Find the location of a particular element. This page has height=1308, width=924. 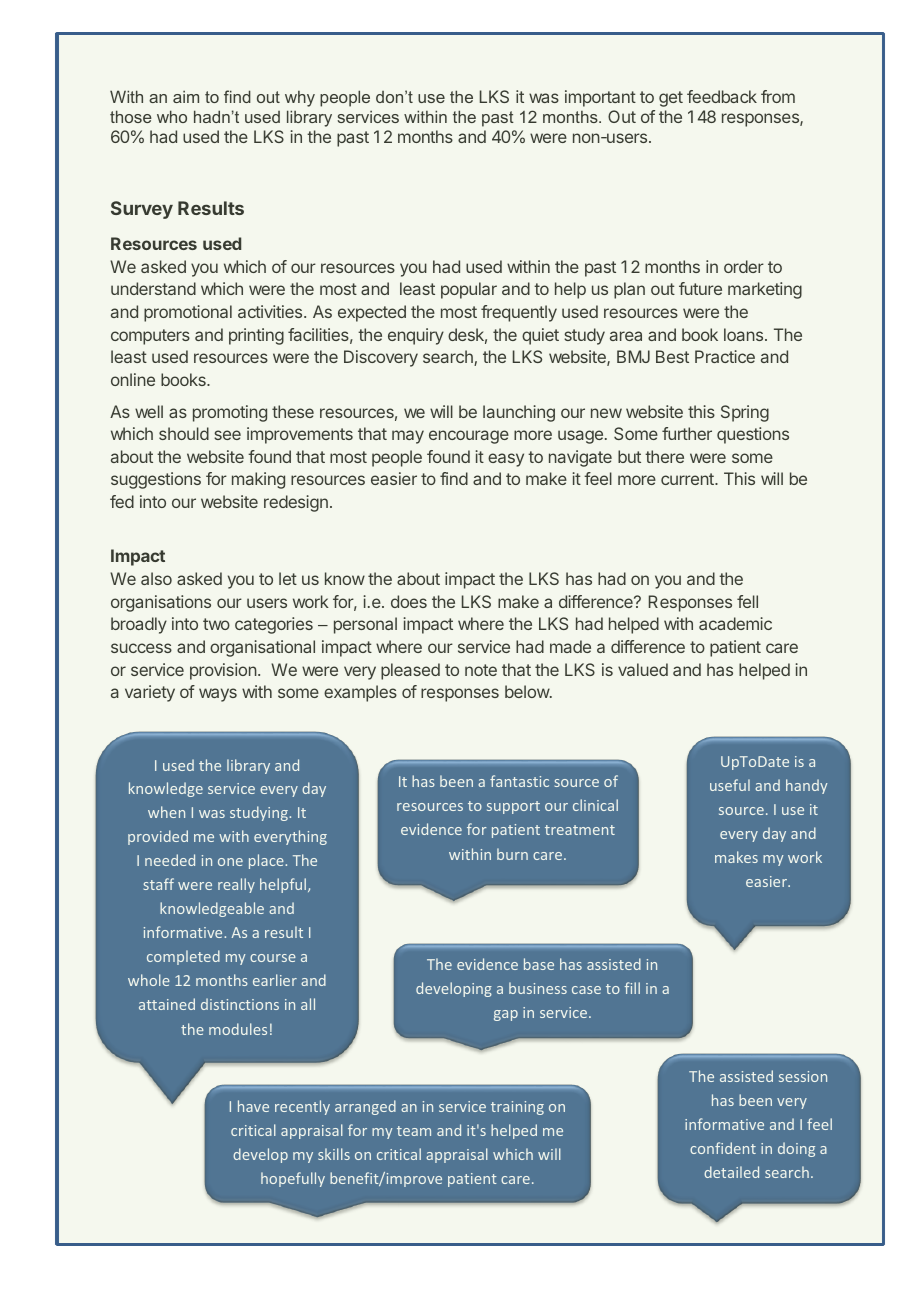

burn is located at coordinates (512, 854).
